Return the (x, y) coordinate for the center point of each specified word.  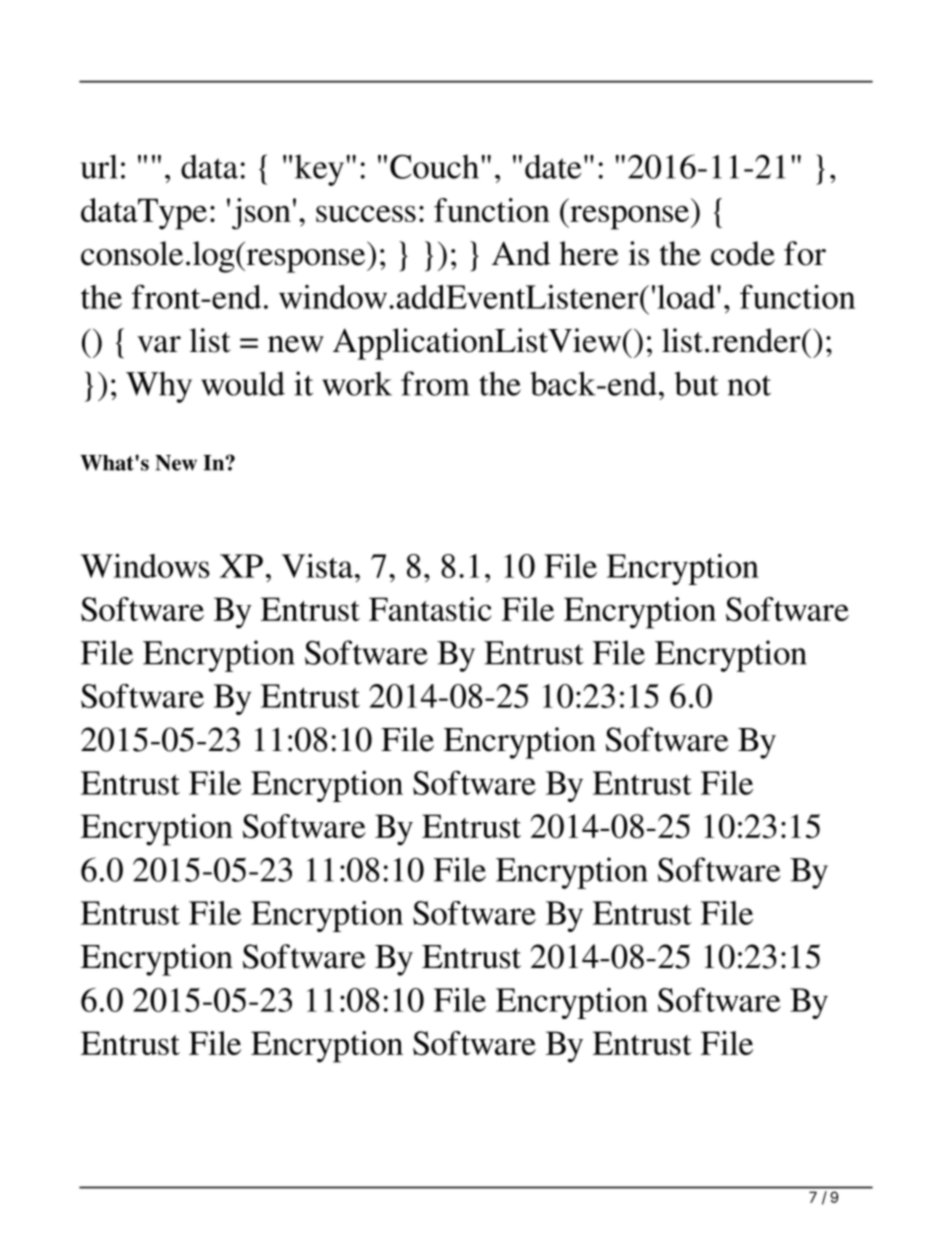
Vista (317, 566)
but (696, 383)
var (159, 344)
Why (159, 387)
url (99, 166)
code (743, 253)
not (749, 385)
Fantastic (430, 609)
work (357, 383)
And (521, 253)
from (435, 383)
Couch (434, 166)
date (553, 166)
